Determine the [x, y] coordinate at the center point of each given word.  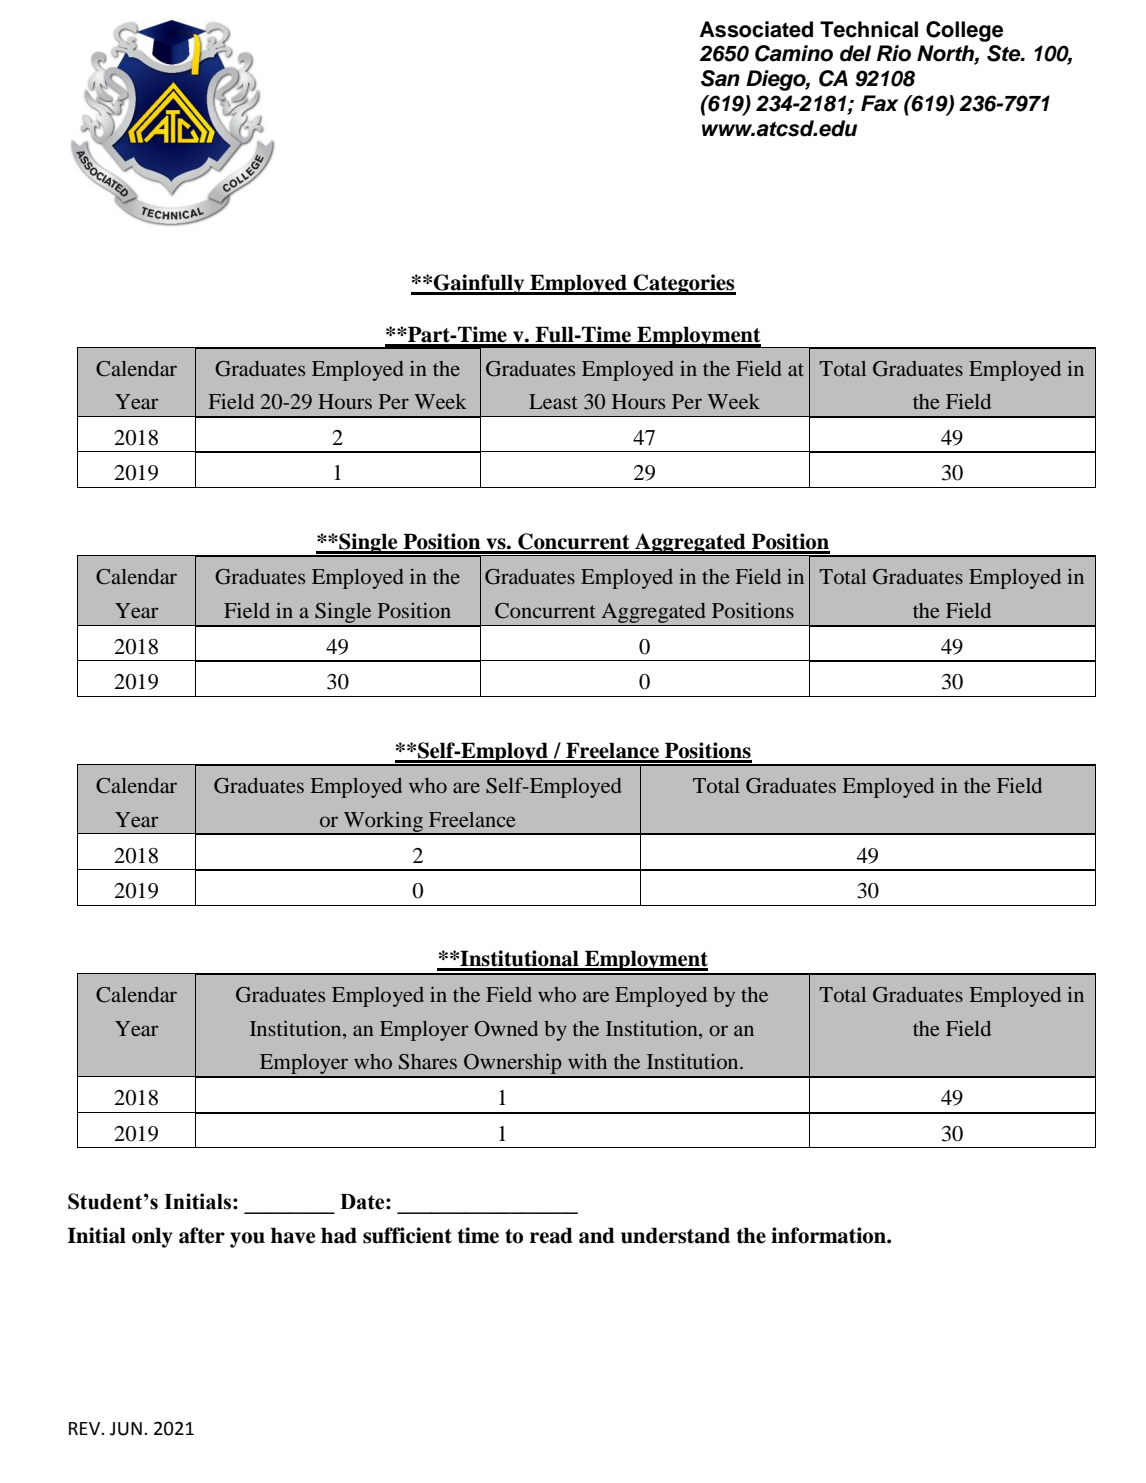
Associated [756, 29]
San [720, 78]
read [551, 1235]
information [829, 1235]
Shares [428, 1062]
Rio [894, 53]
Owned [506, 1029]
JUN [126, 1429]
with [587, 1061]
